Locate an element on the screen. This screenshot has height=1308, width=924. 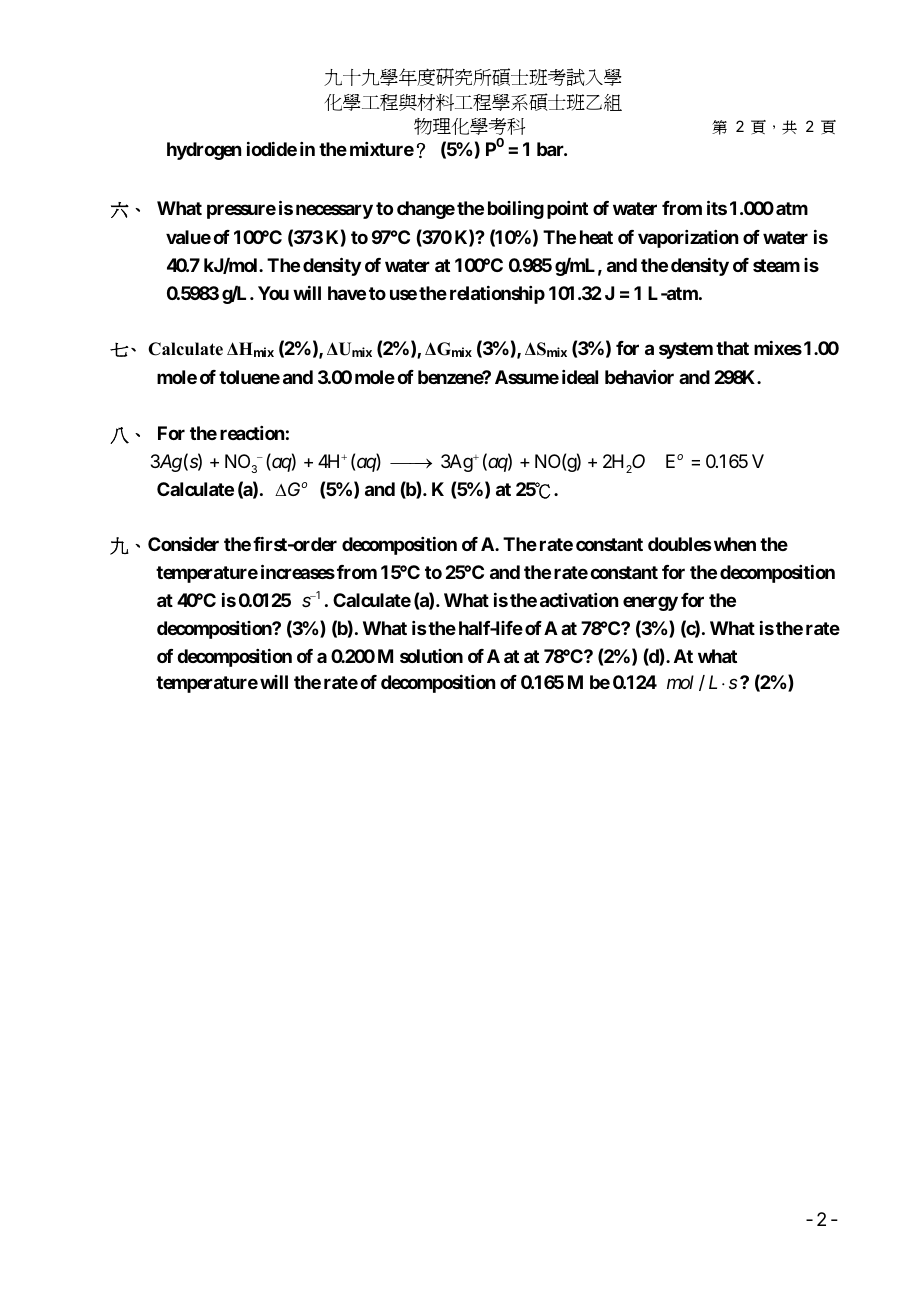
You is located at coordinates (273, 293).
